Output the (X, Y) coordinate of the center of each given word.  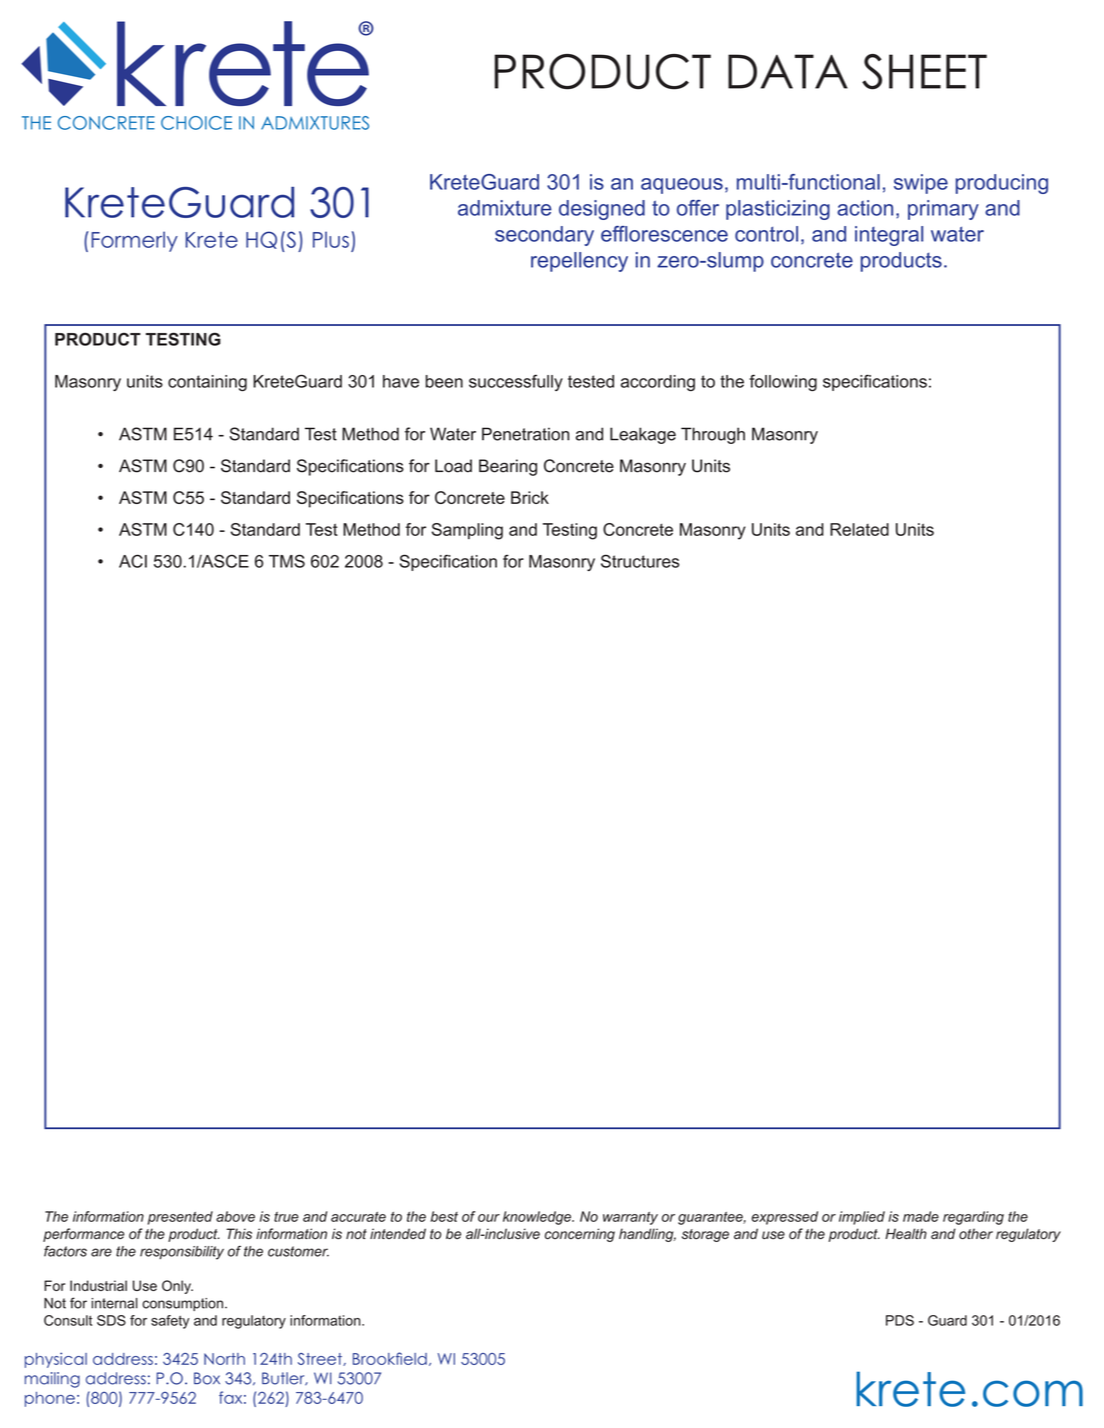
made (921, 1216)
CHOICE (196, 123)
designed (602, 210)
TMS (287, 561)
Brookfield (390, 1358)
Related (859, 529)
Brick (530, 497)
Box (207, 1378)
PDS (900, 1320)
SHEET (924, 72)
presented (180, 1218)
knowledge (538, 1218)
